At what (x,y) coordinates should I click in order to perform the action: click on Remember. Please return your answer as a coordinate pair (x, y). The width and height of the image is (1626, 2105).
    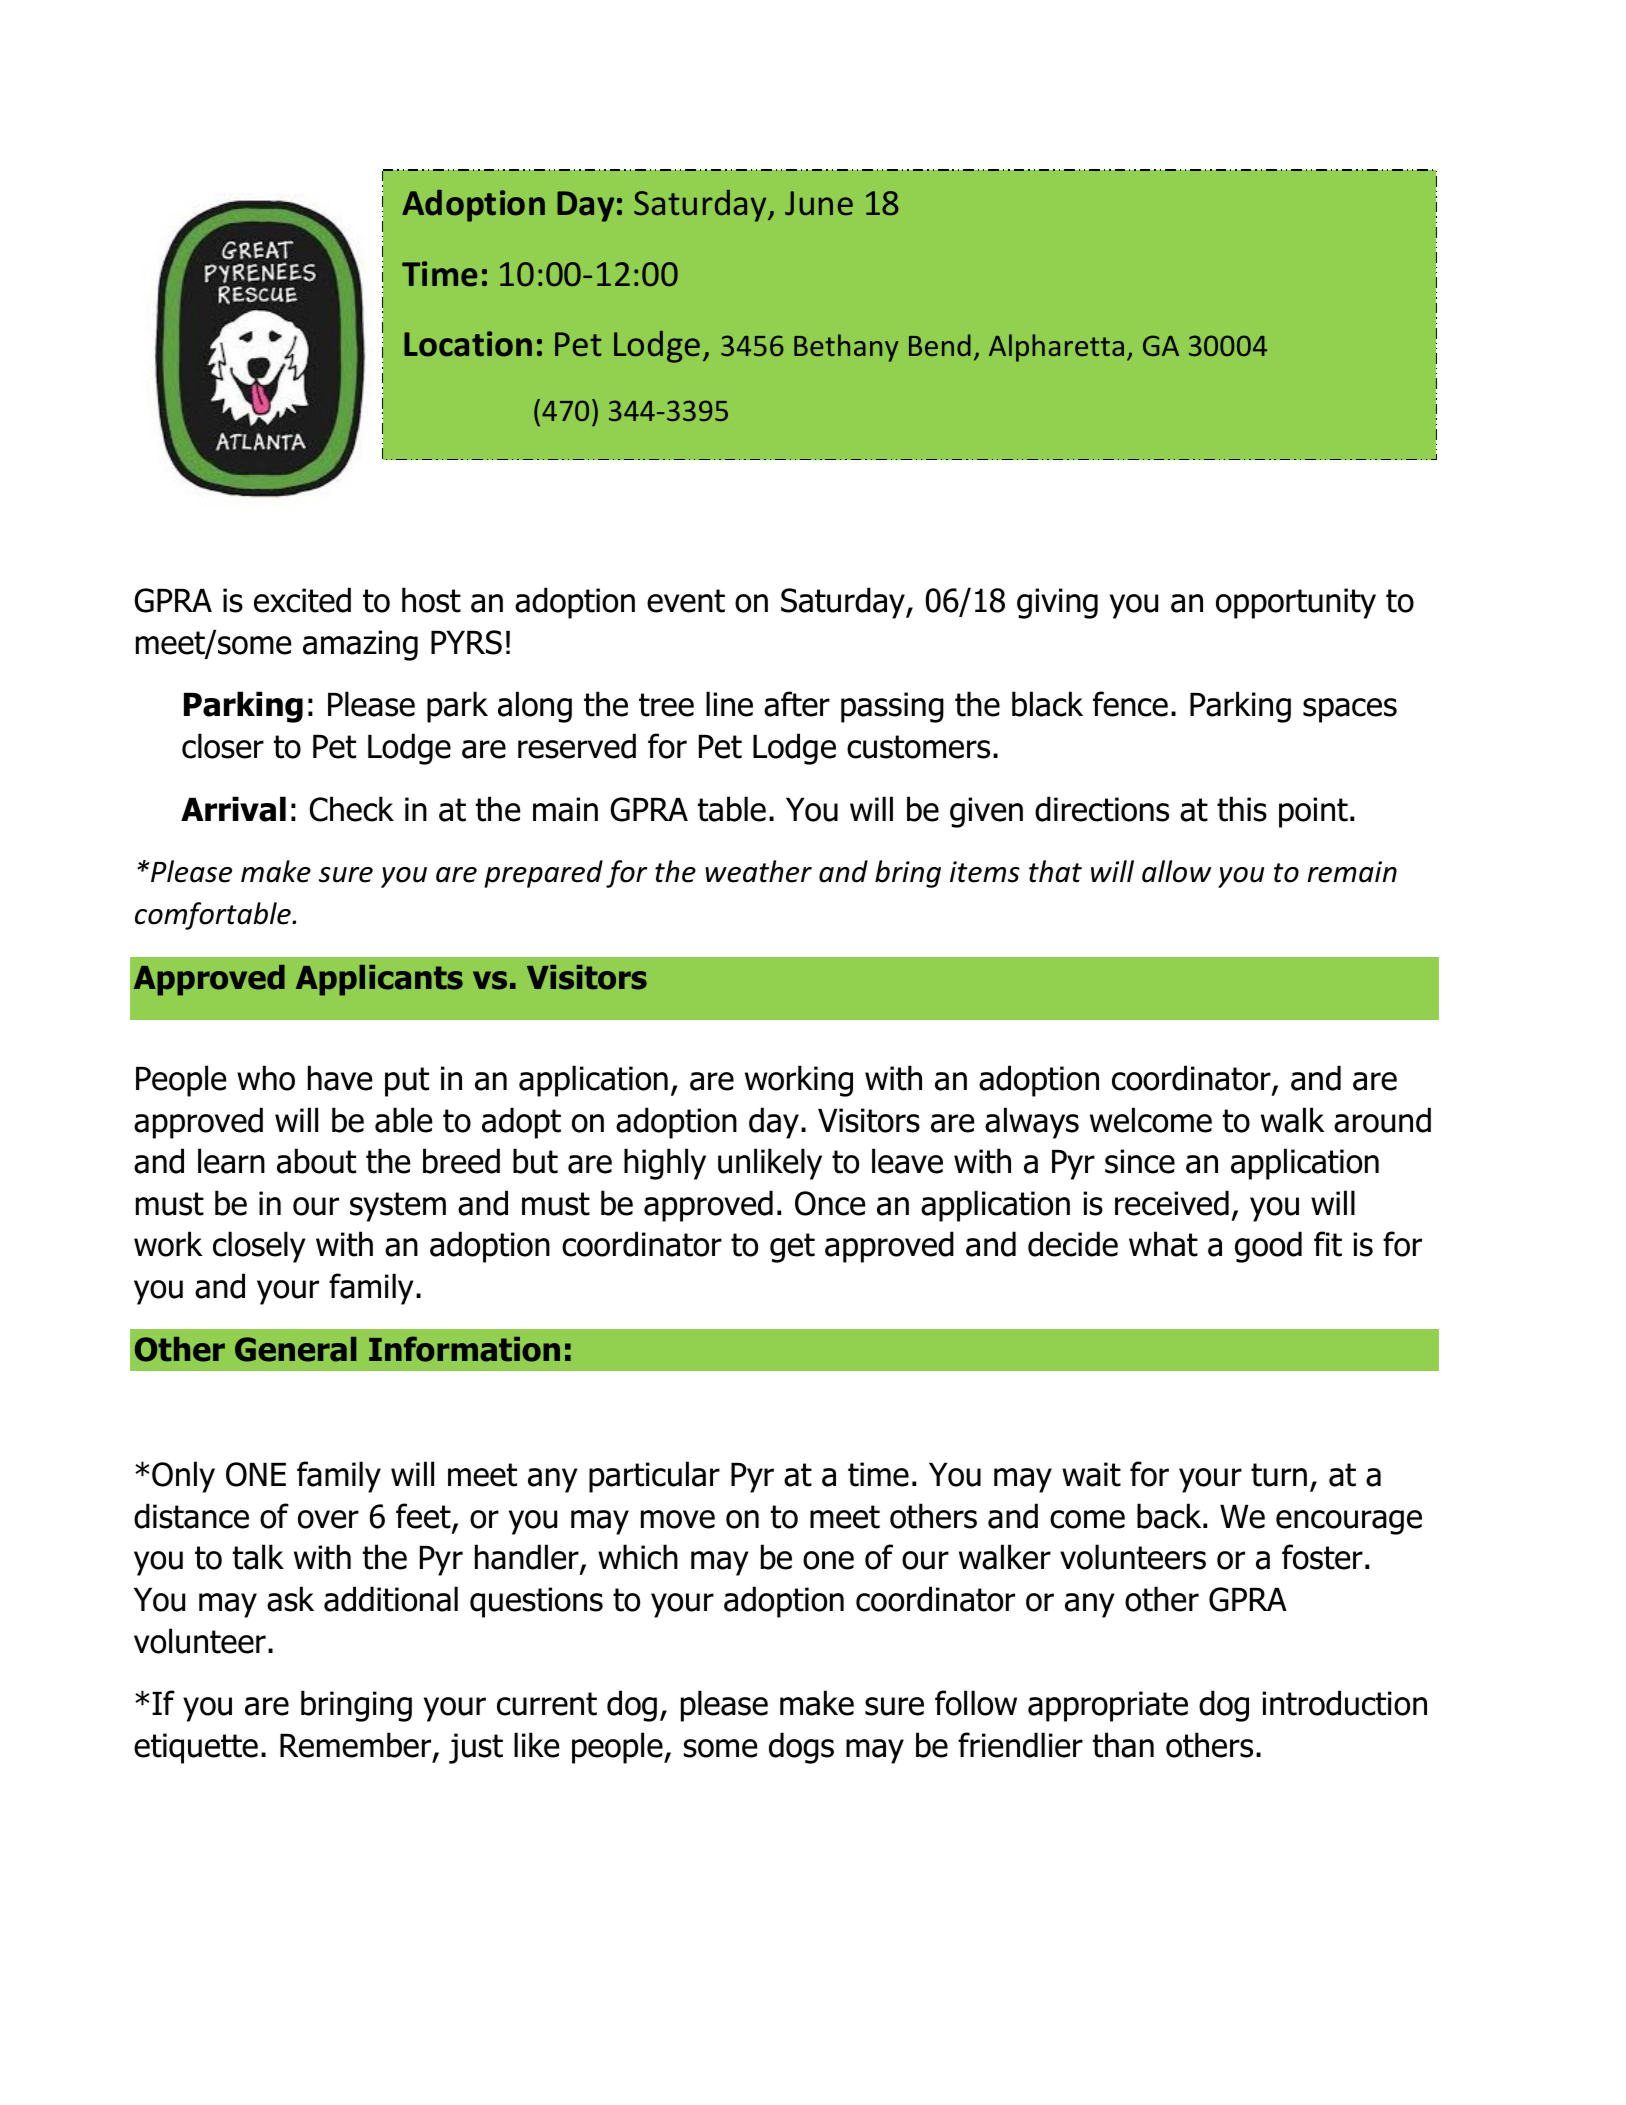
    Looking at the image, I should click on (357, 1746).
